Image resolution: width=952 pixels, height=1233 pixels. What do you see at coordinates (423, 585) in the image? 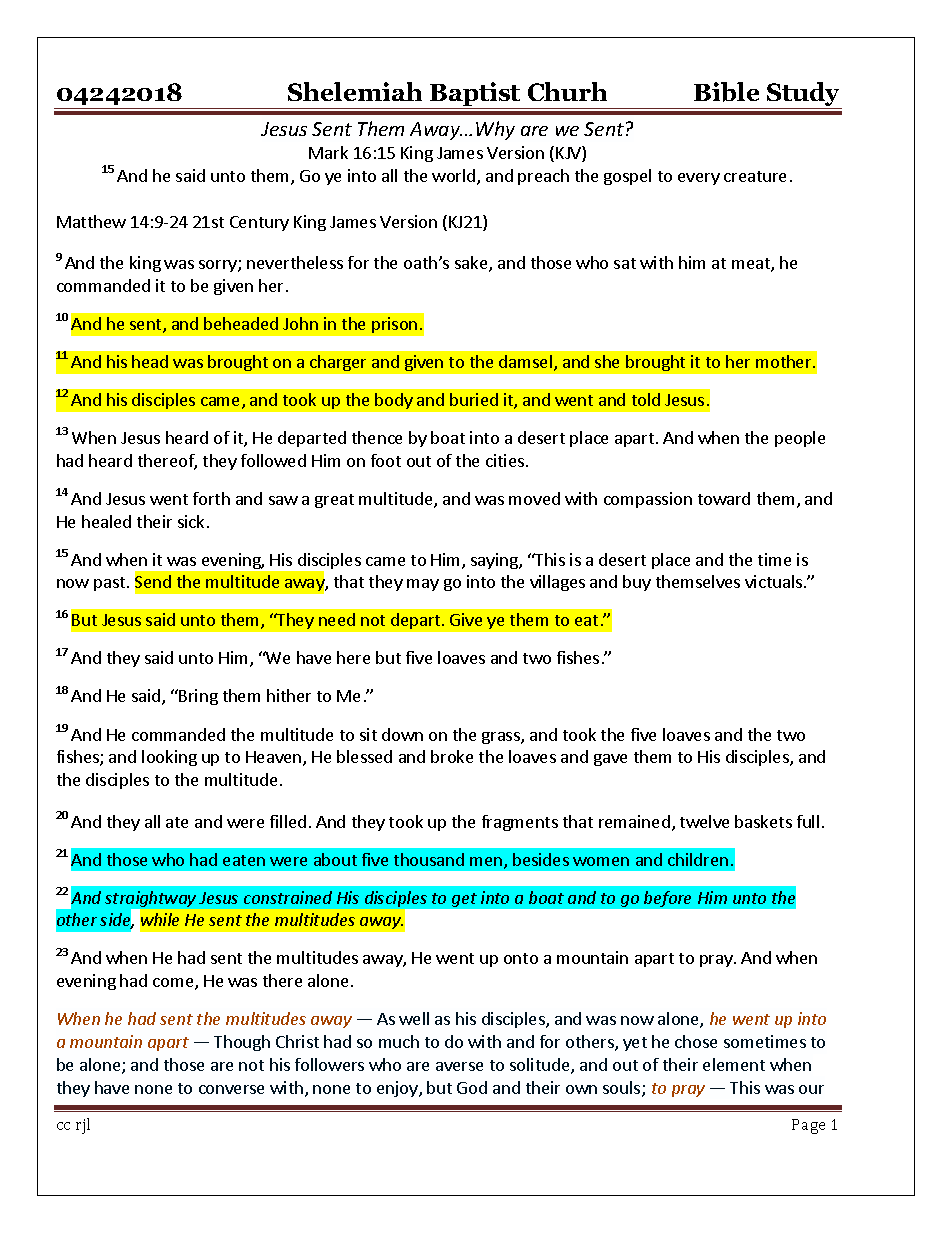
I see `may` at bounding box center [423, 585].
